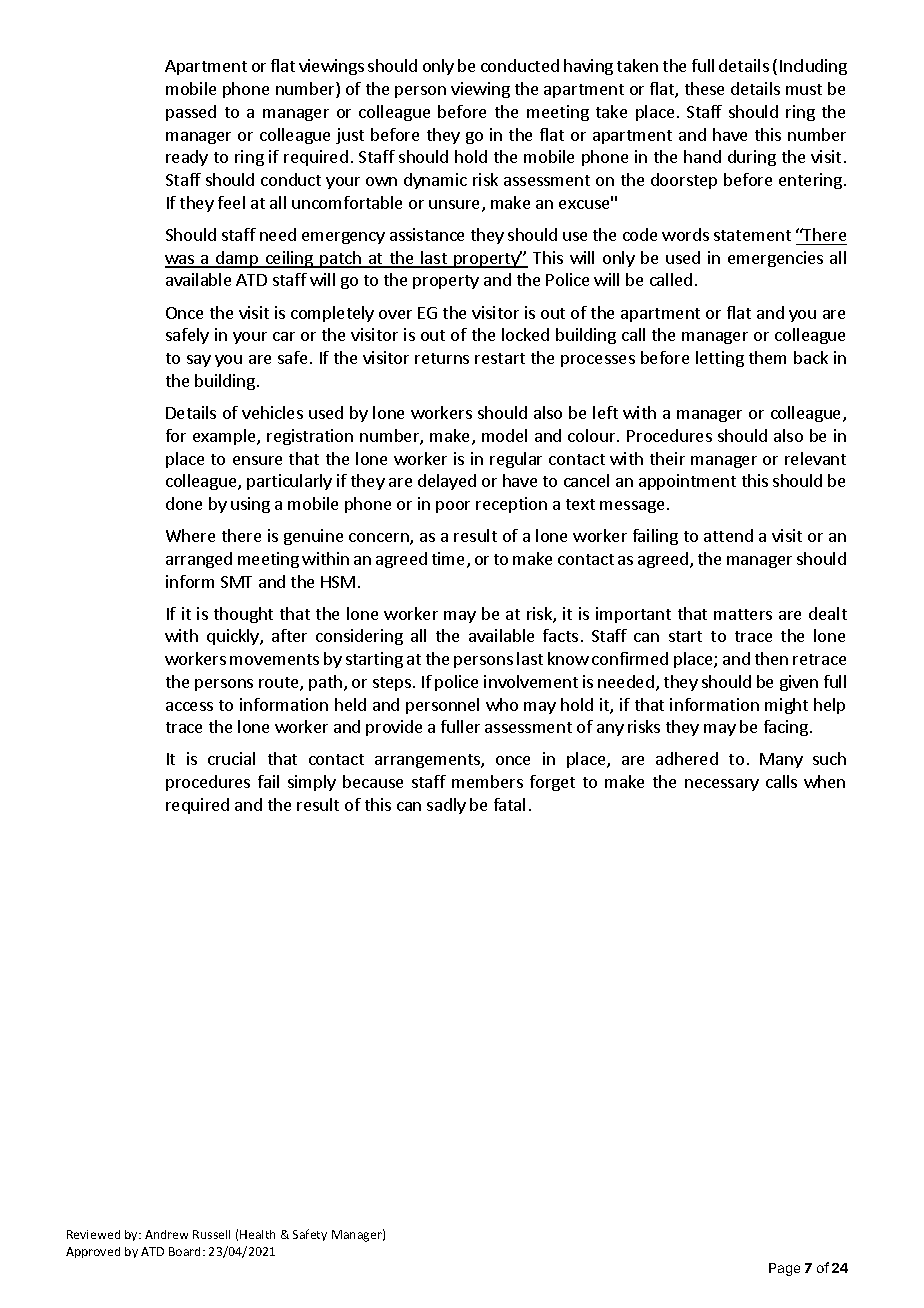 This image has height=1308, width=924. I want to click on dynamic, so click(435, 181).
